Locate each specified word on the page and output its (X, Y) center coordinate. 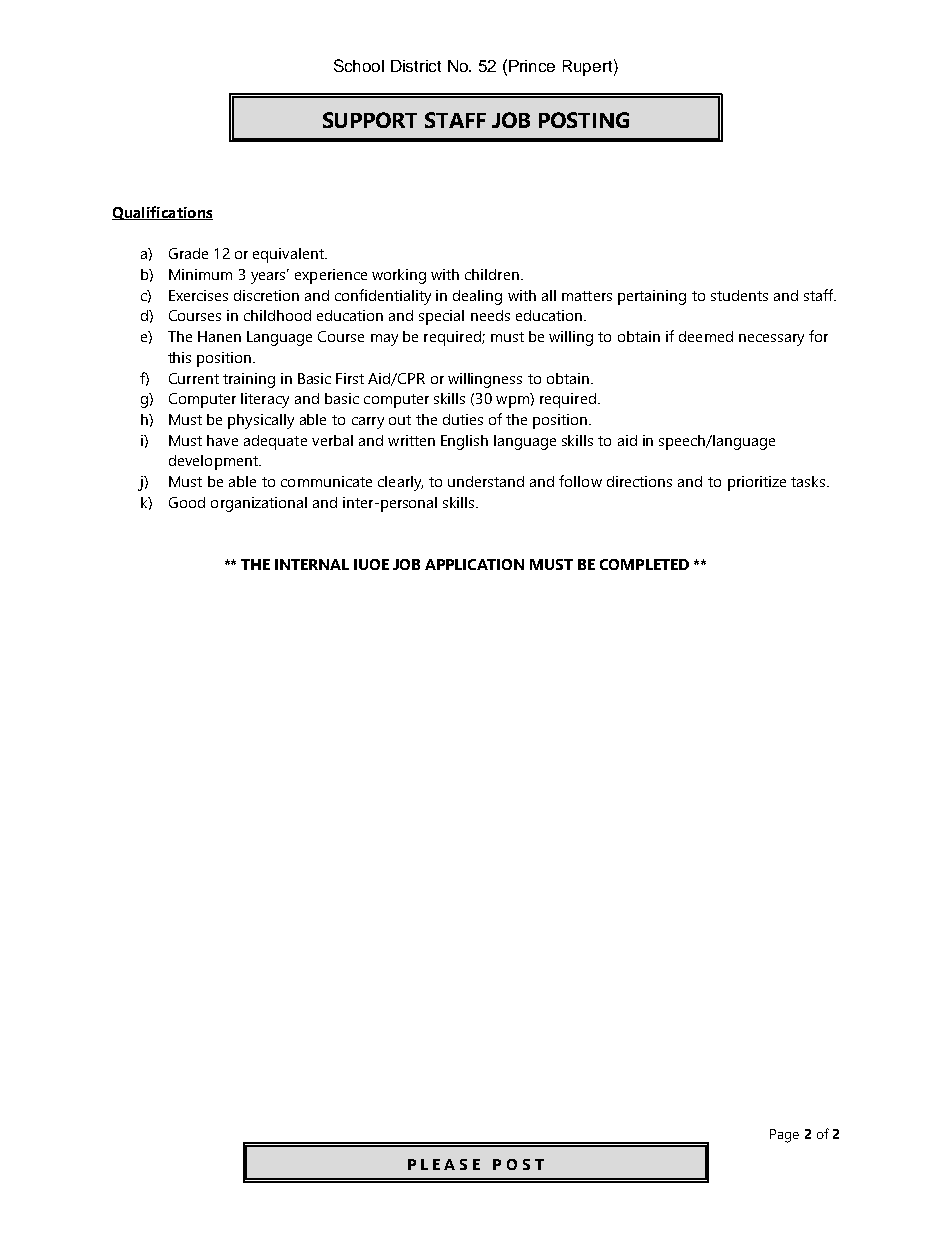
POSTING (584, 120)
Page (784, 1136)
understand (486, 481)
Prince (532, 66)
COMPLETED (644, 564)
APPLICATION (474, 564)
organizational (259, 504)
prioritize (757, 483)
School (359, 65)
